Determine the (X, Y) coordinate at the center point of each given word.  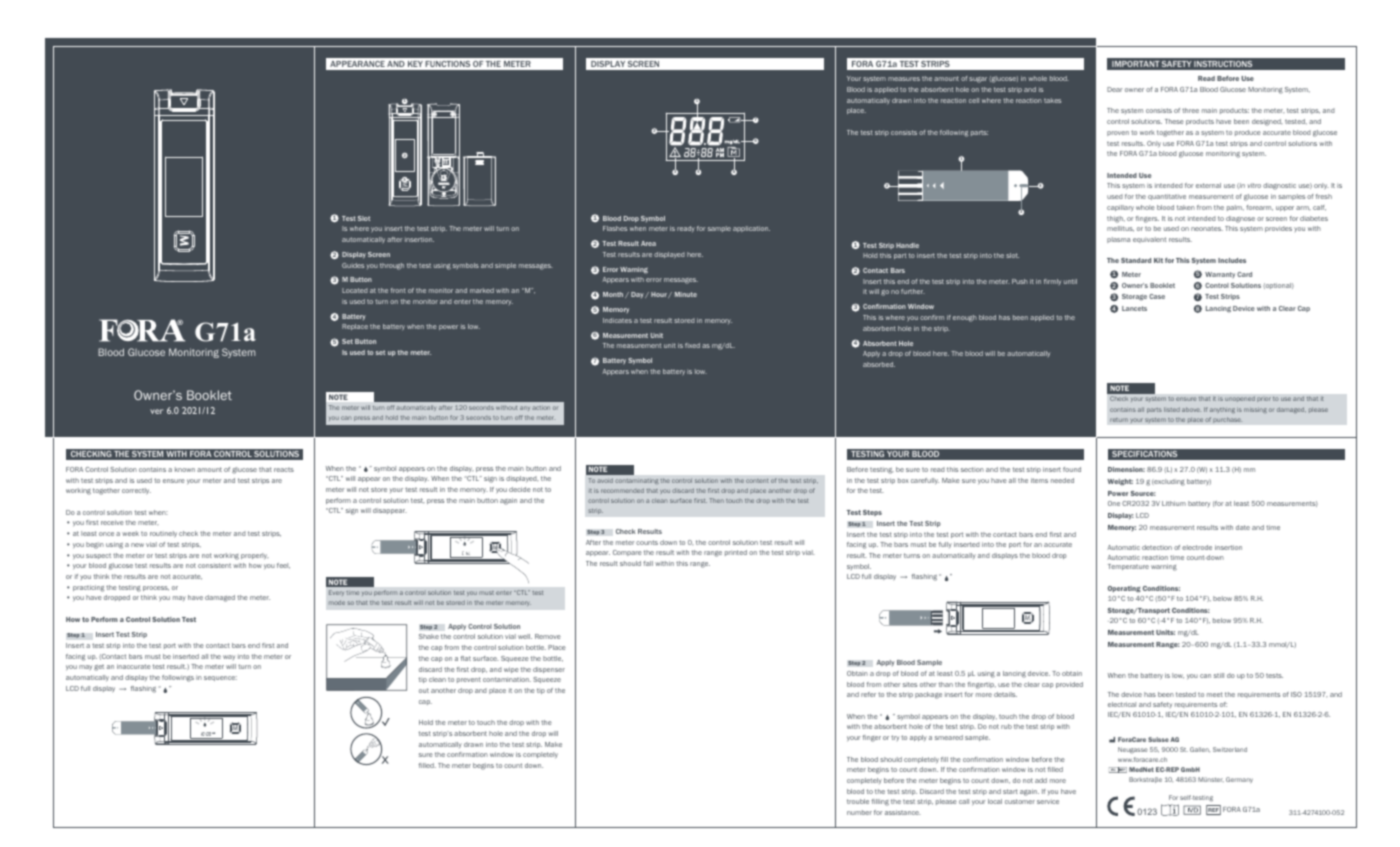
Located (355, 290)
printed (736, 553)
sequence (220, 678)
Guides (353, 265)
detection (1157, 547)
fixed (692, 345)
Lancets (1134, 308)
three (1190, 110)
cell (974, 100)
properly (255, 556)
